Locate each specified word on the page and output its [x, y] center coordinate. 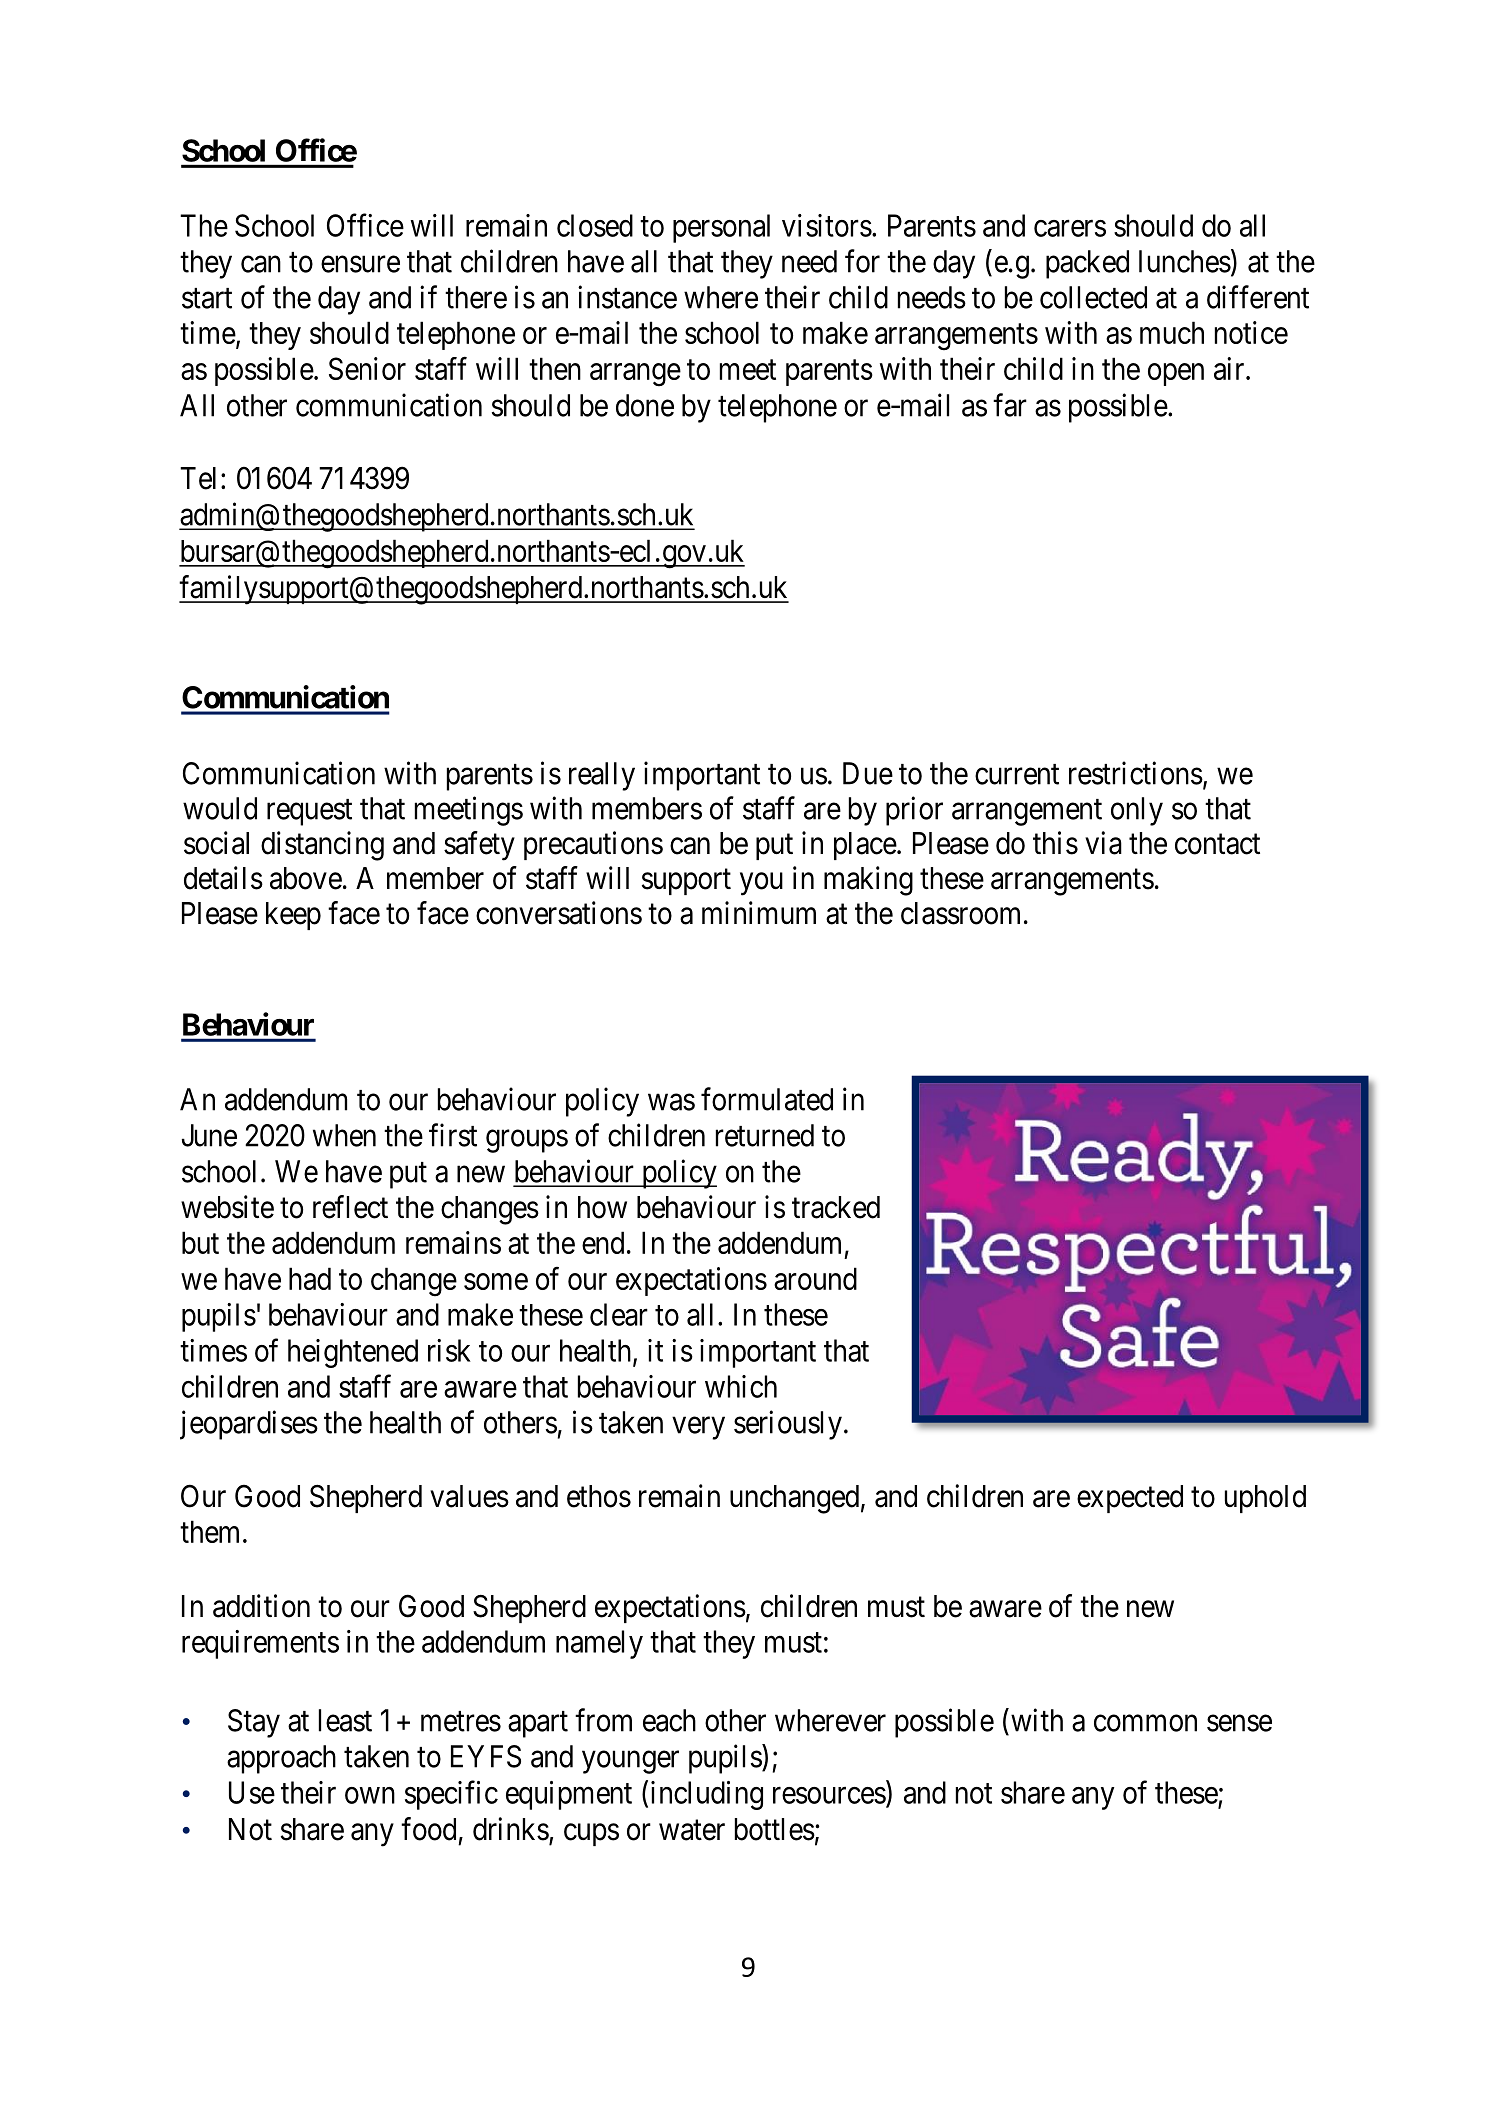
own [370, 1795]
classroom [960, 913]
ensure [360, 264]
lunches [1185, 261]
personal [721, 228]
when [344, 1135]
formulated [767, 1099]
